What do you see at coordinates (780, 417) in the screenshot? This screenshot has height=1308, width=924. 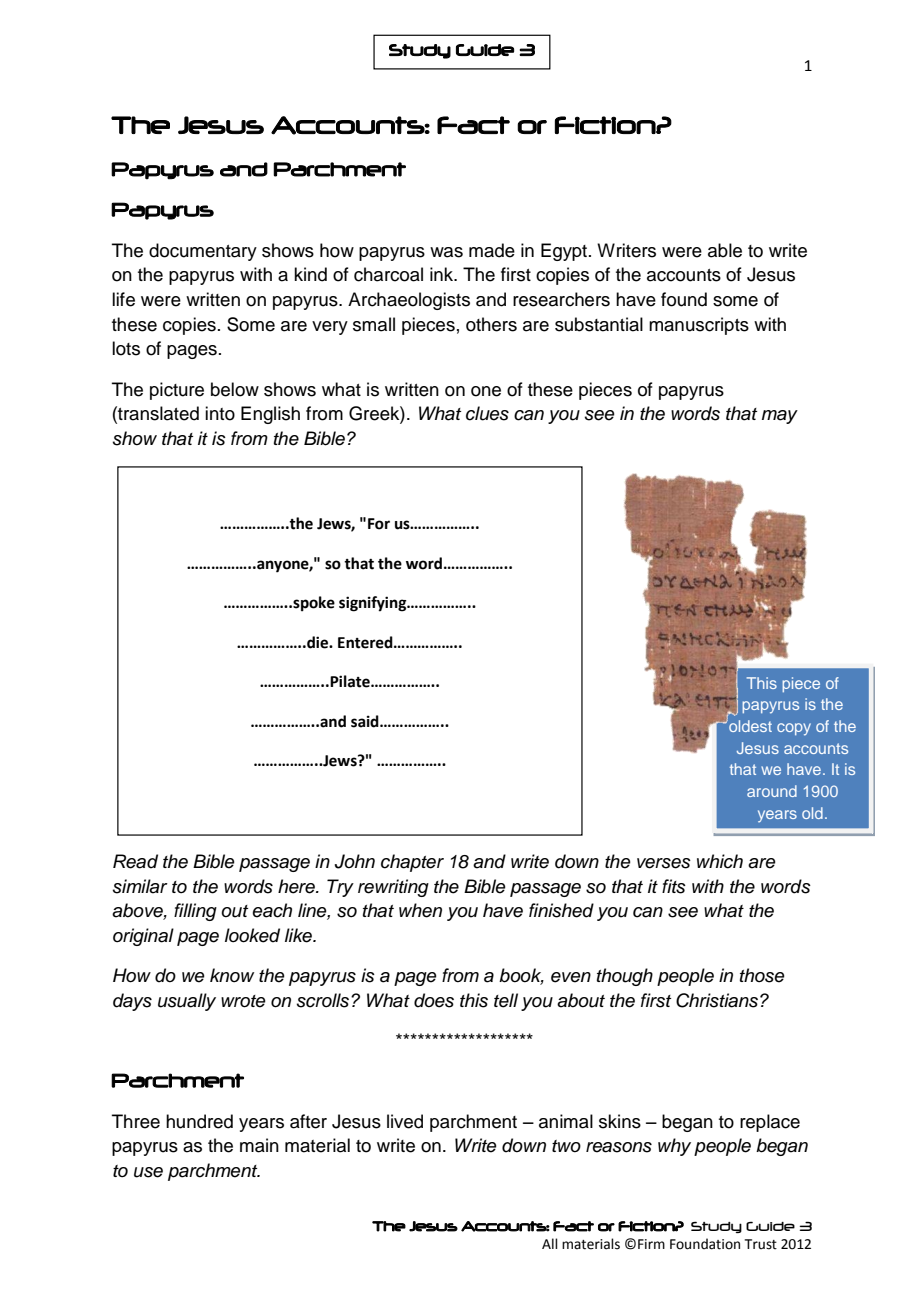 I see `may` at bounding box center [780, 417].
